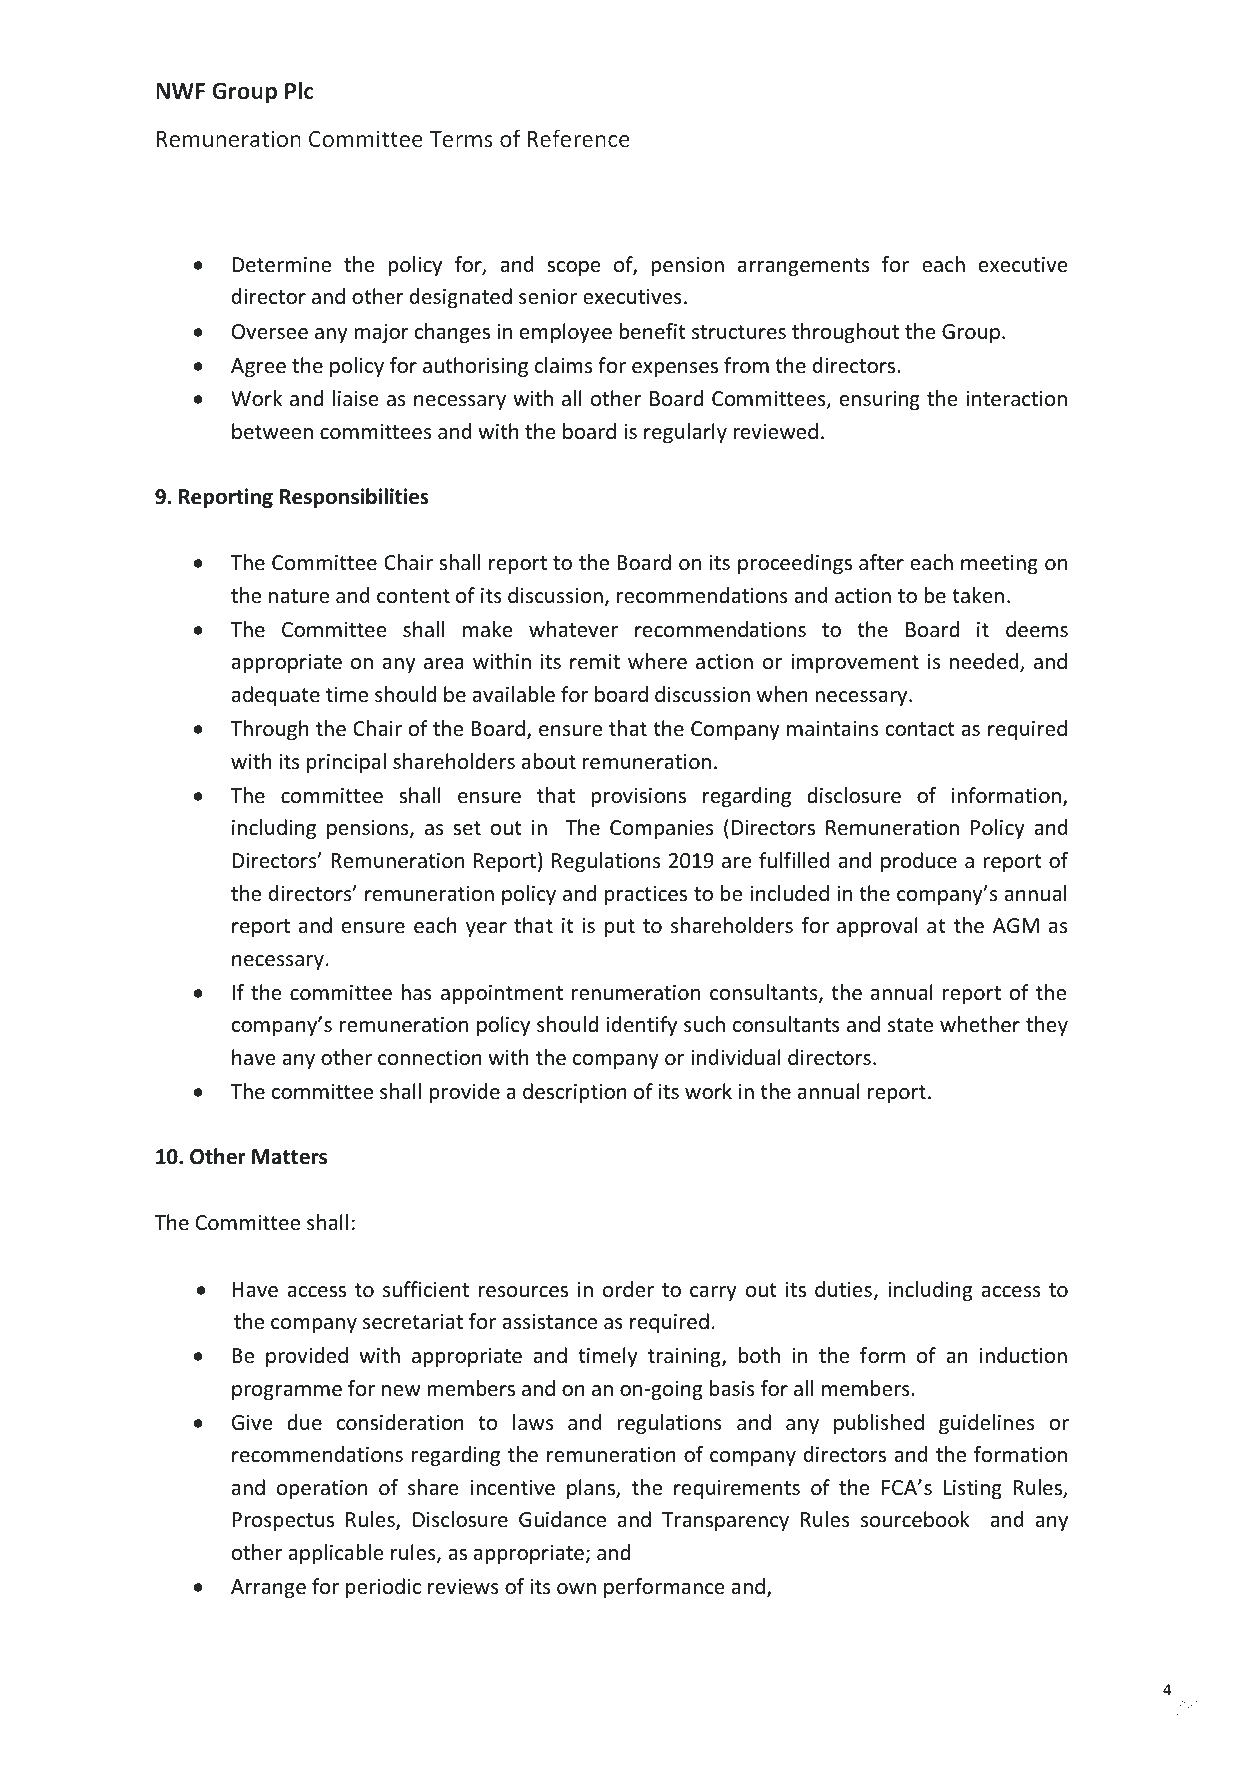 The image size is (1258, 1780). What do you see at coordinates (685, 433) in the image?
I see `regularly` at bounding box center [685, 433].
